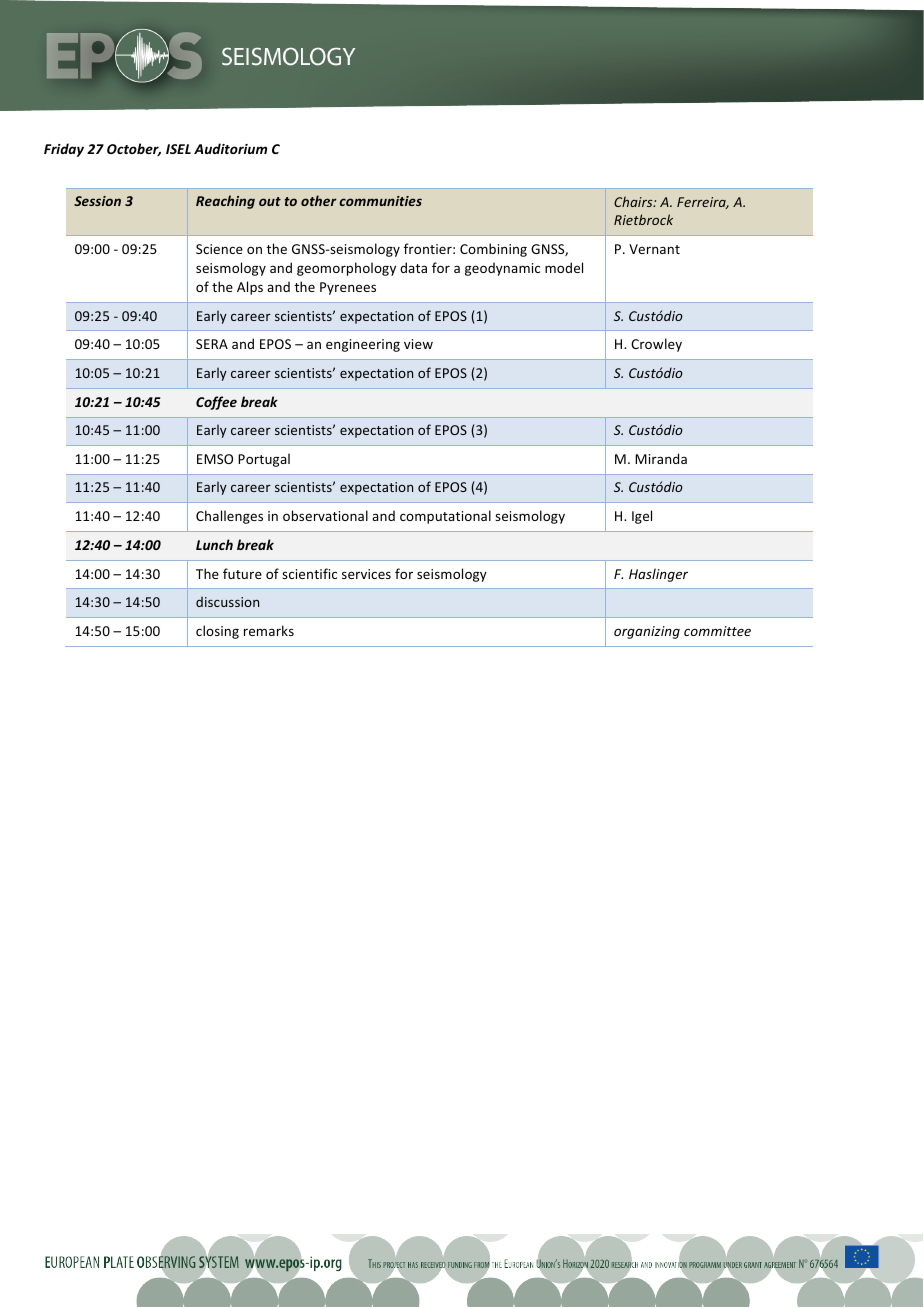  I want to click on October, so click(134, 149).
